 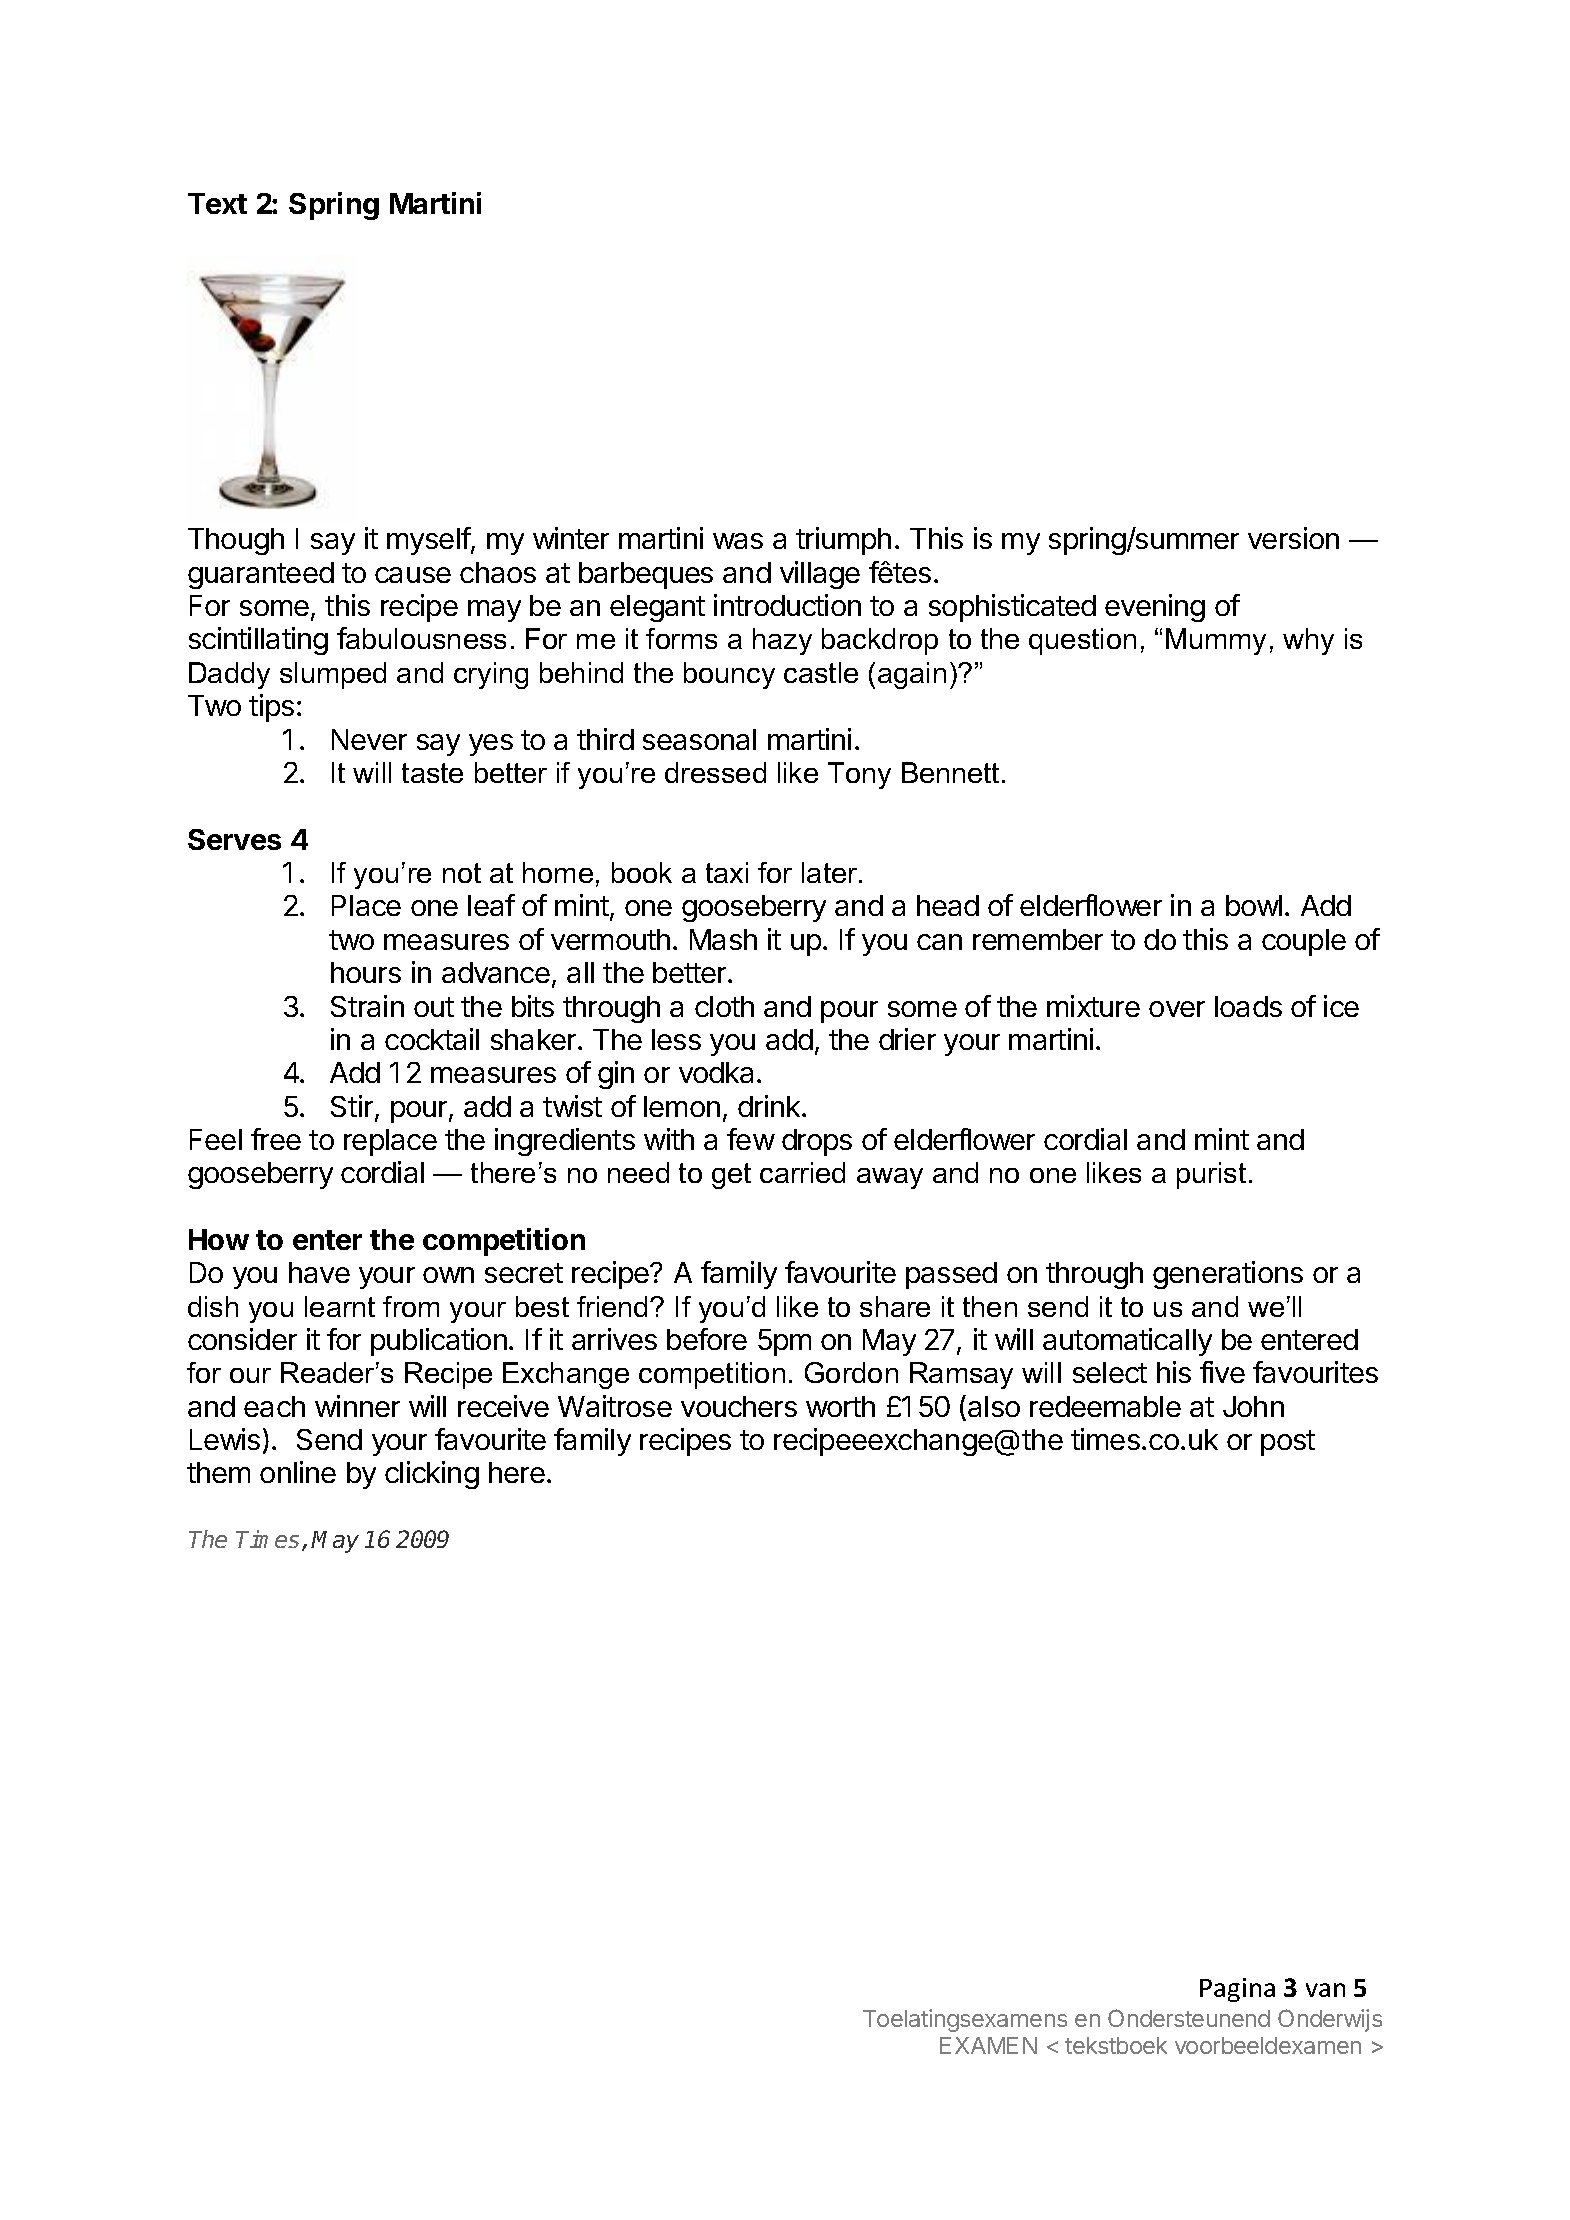 What do you see at coordinates (298, 1472) in the screenshot?
I see `online` at bounding box center [298, 1472].
